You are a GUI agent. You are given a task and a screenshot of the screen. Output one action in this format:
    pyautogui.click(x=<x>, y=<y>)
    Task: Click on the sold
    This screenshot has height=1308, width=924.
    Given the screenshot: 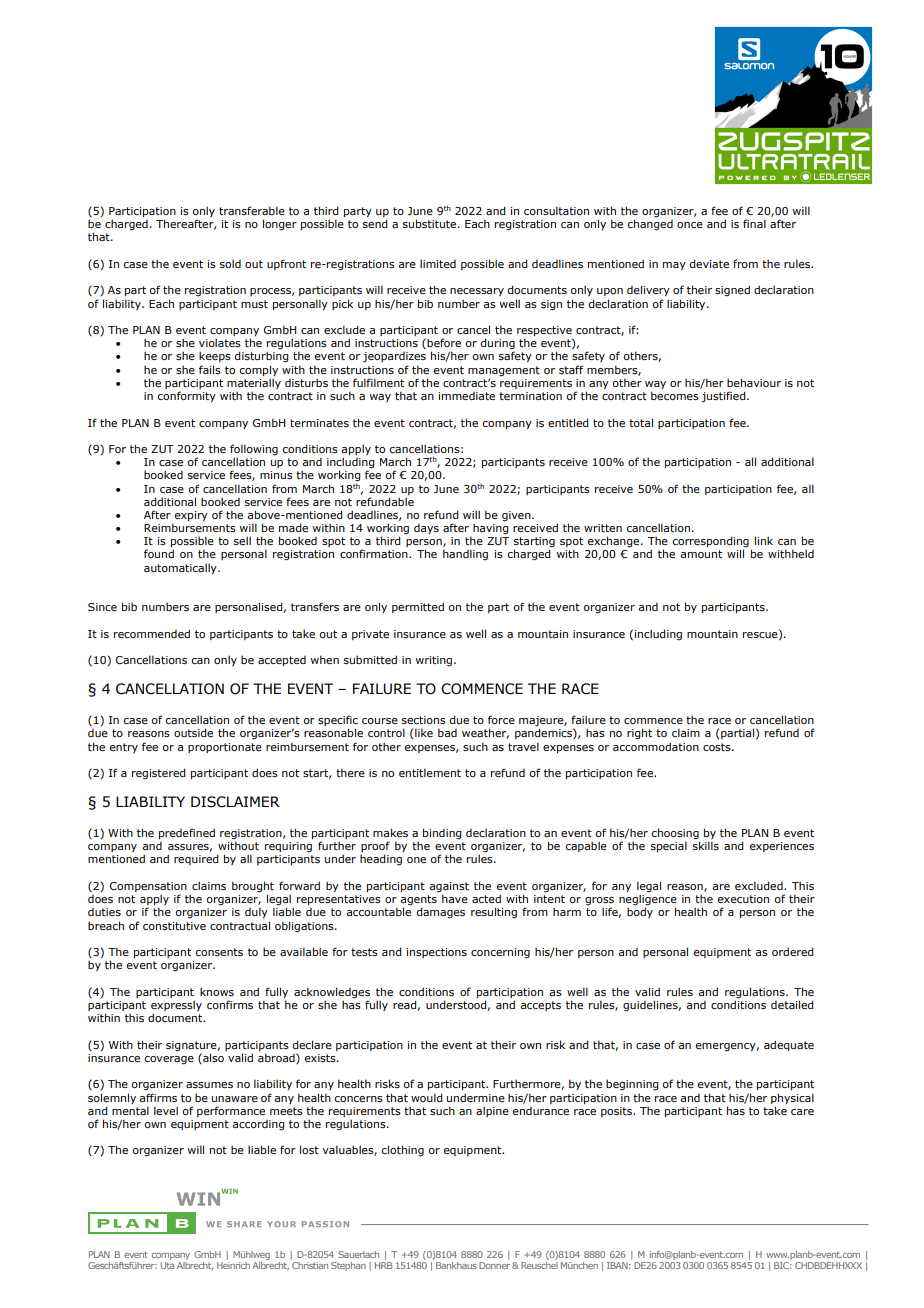 What is the action you would take?
    pyautogui.click(x=230, y=263)
